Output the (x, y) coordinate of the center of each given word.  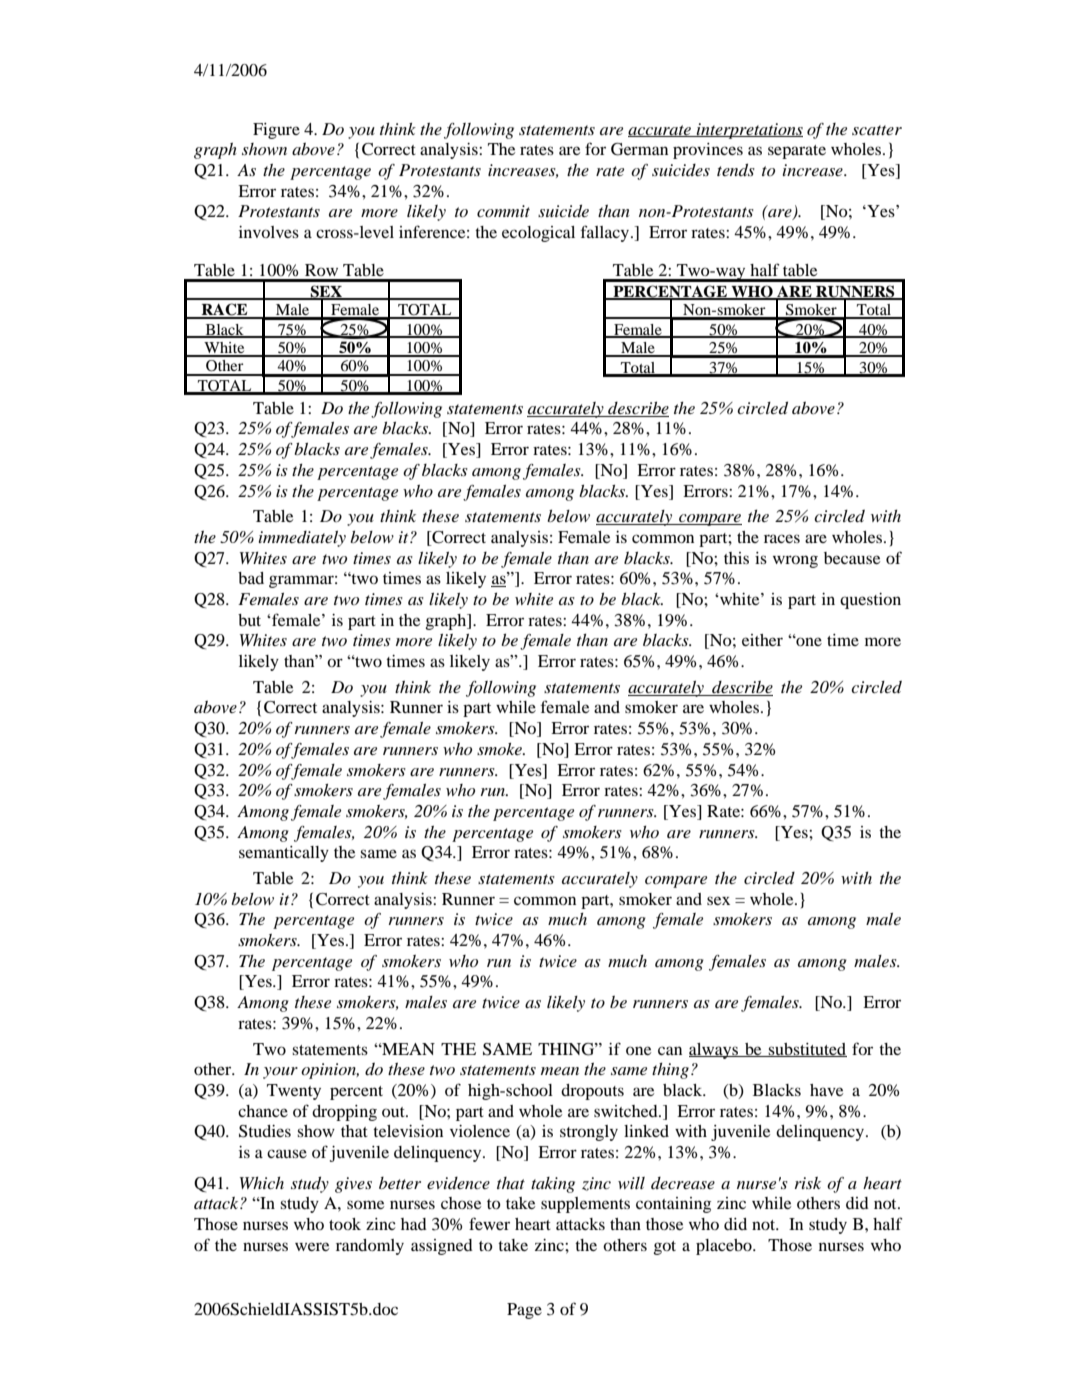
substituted (807, 1050)
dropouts (592, 1092)
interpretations (749, 131)
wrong (795, 561)
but (249, 620)
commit (503, 211)
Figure (276, 131)
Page (524, 1311)
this (736, 558)
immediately (302, 539)
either (762, 640)
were (312, 1246)
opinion (330, 1071)
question (870, 601)
